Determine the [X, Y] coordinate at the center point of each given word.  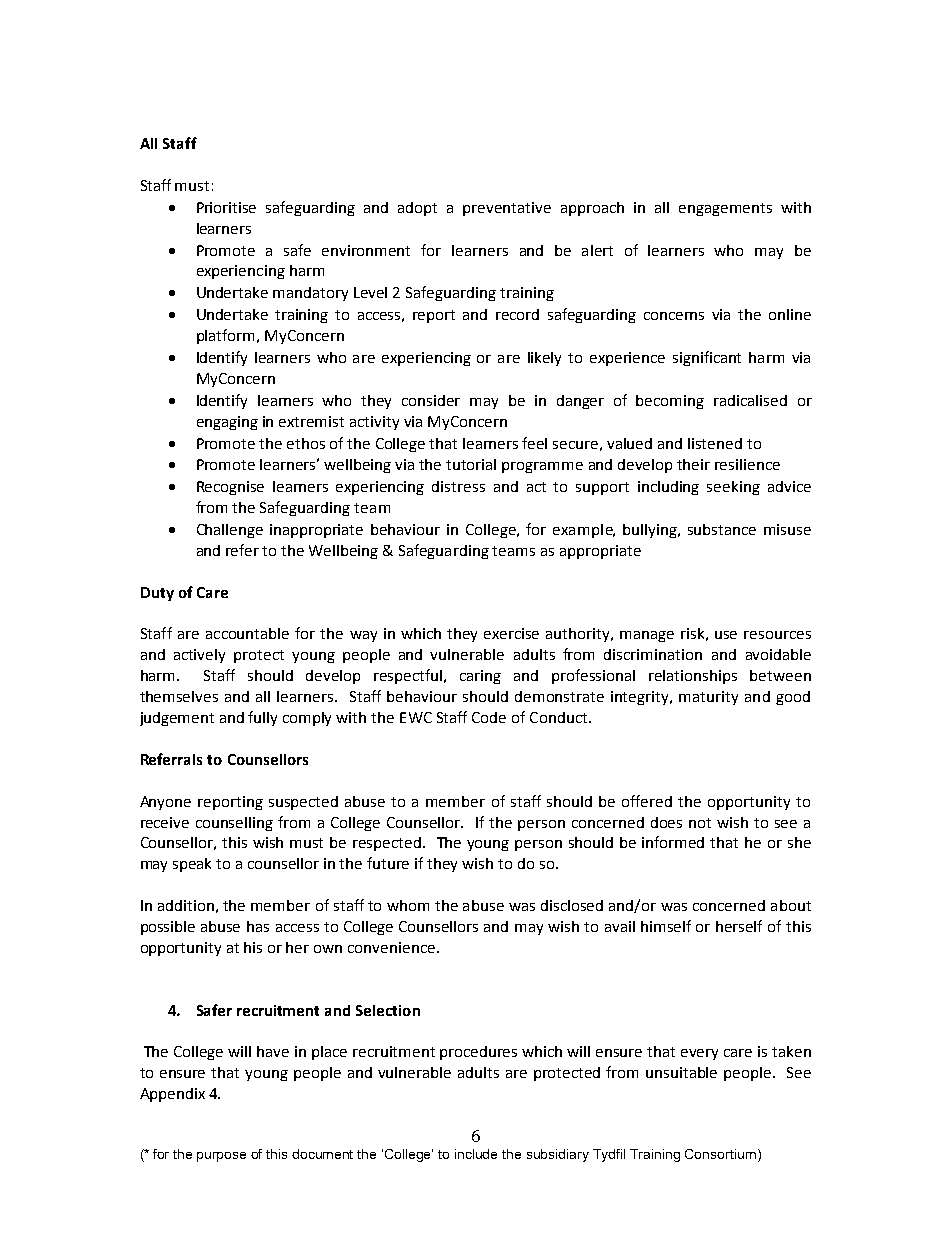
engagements [725, 209]
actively [199, 656]
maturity [708, 698]
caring [480, 677]
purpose [221, 1157]
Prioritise [226, 207]
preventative [507, 209]
